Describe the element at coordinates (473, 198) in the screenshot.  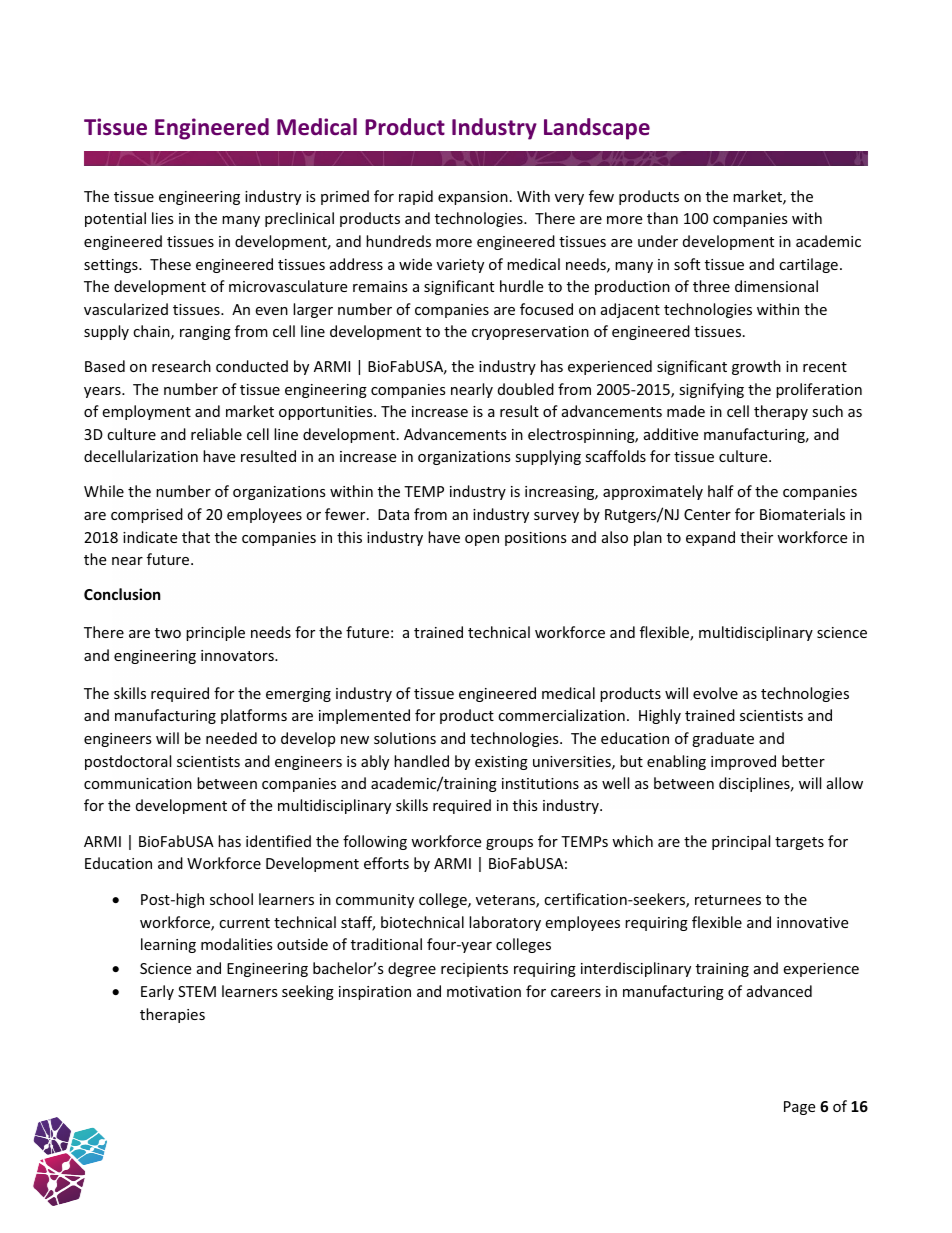
I see `expansion` at that location.
